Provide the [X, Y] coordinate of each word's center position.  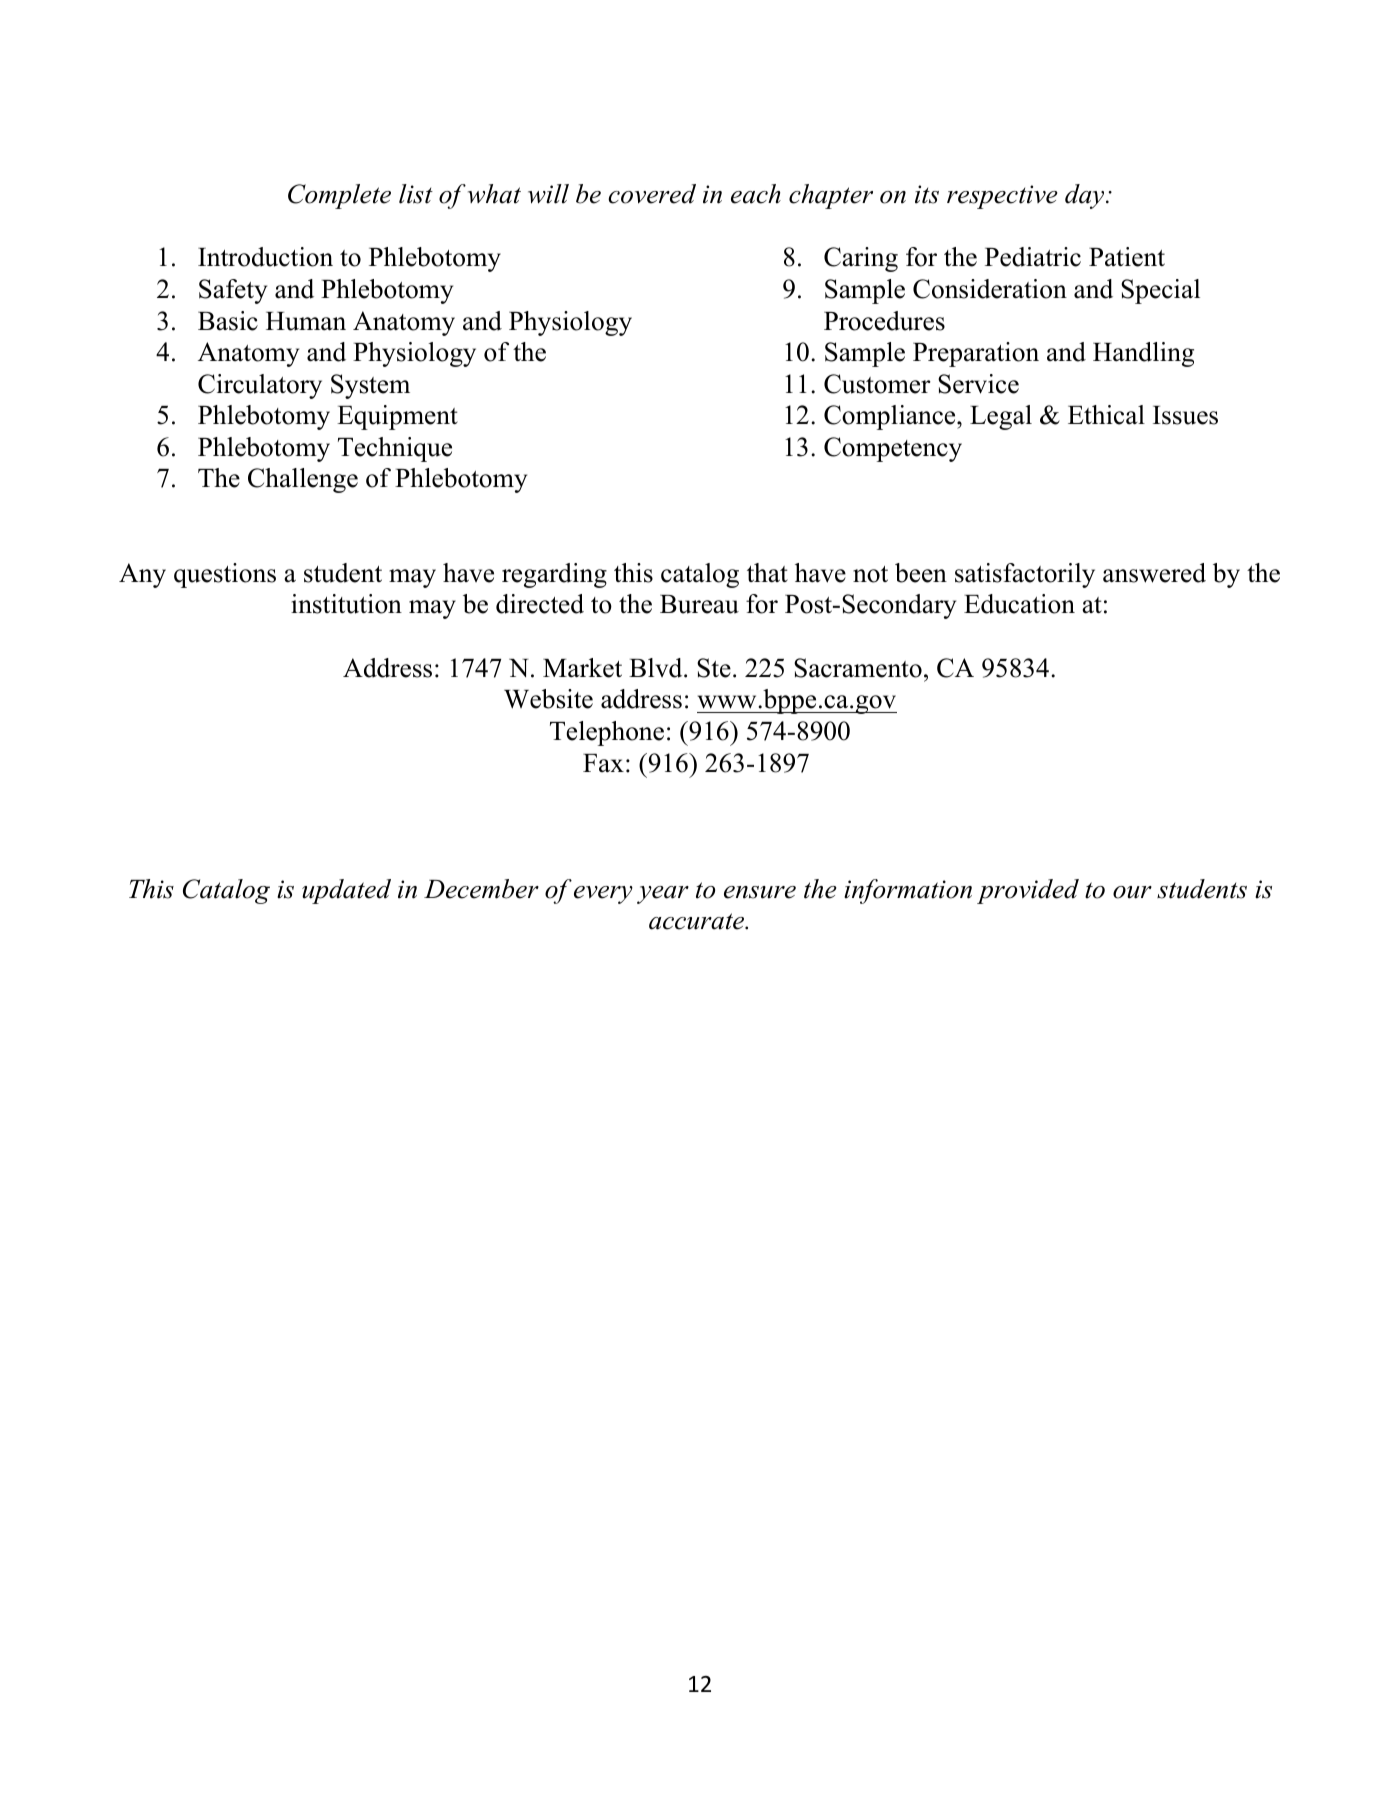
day [1086, 196]
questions [225, 575]
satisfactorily [1025, 575]
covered [652, 194]
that [767, 573]
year [663, 895]
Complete [339, 196]
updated [346, 891]
